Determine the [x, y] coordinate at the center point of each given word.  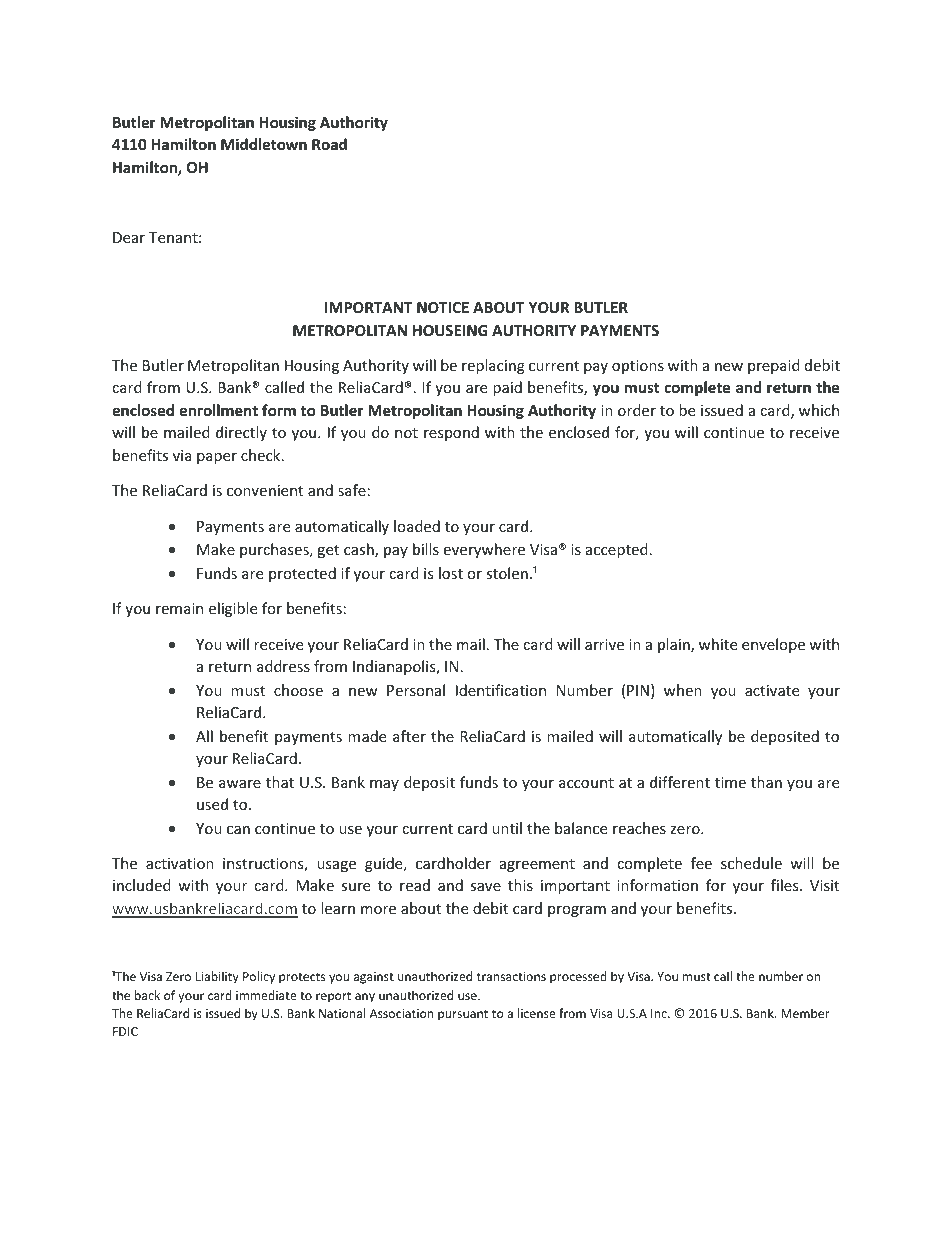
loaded [417, 526]
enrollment [218, 410]
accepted [617, 550]
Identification [501, 690]
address [283, 666]
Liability [217, 977]
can [238, 830]
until [507, 828]
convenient [265, 490]
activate [772, 690]
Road [329, 144]
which [819, 410]
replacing [493, 366]
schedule [751, 863]
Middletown [264, 144]
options [638, 367]
